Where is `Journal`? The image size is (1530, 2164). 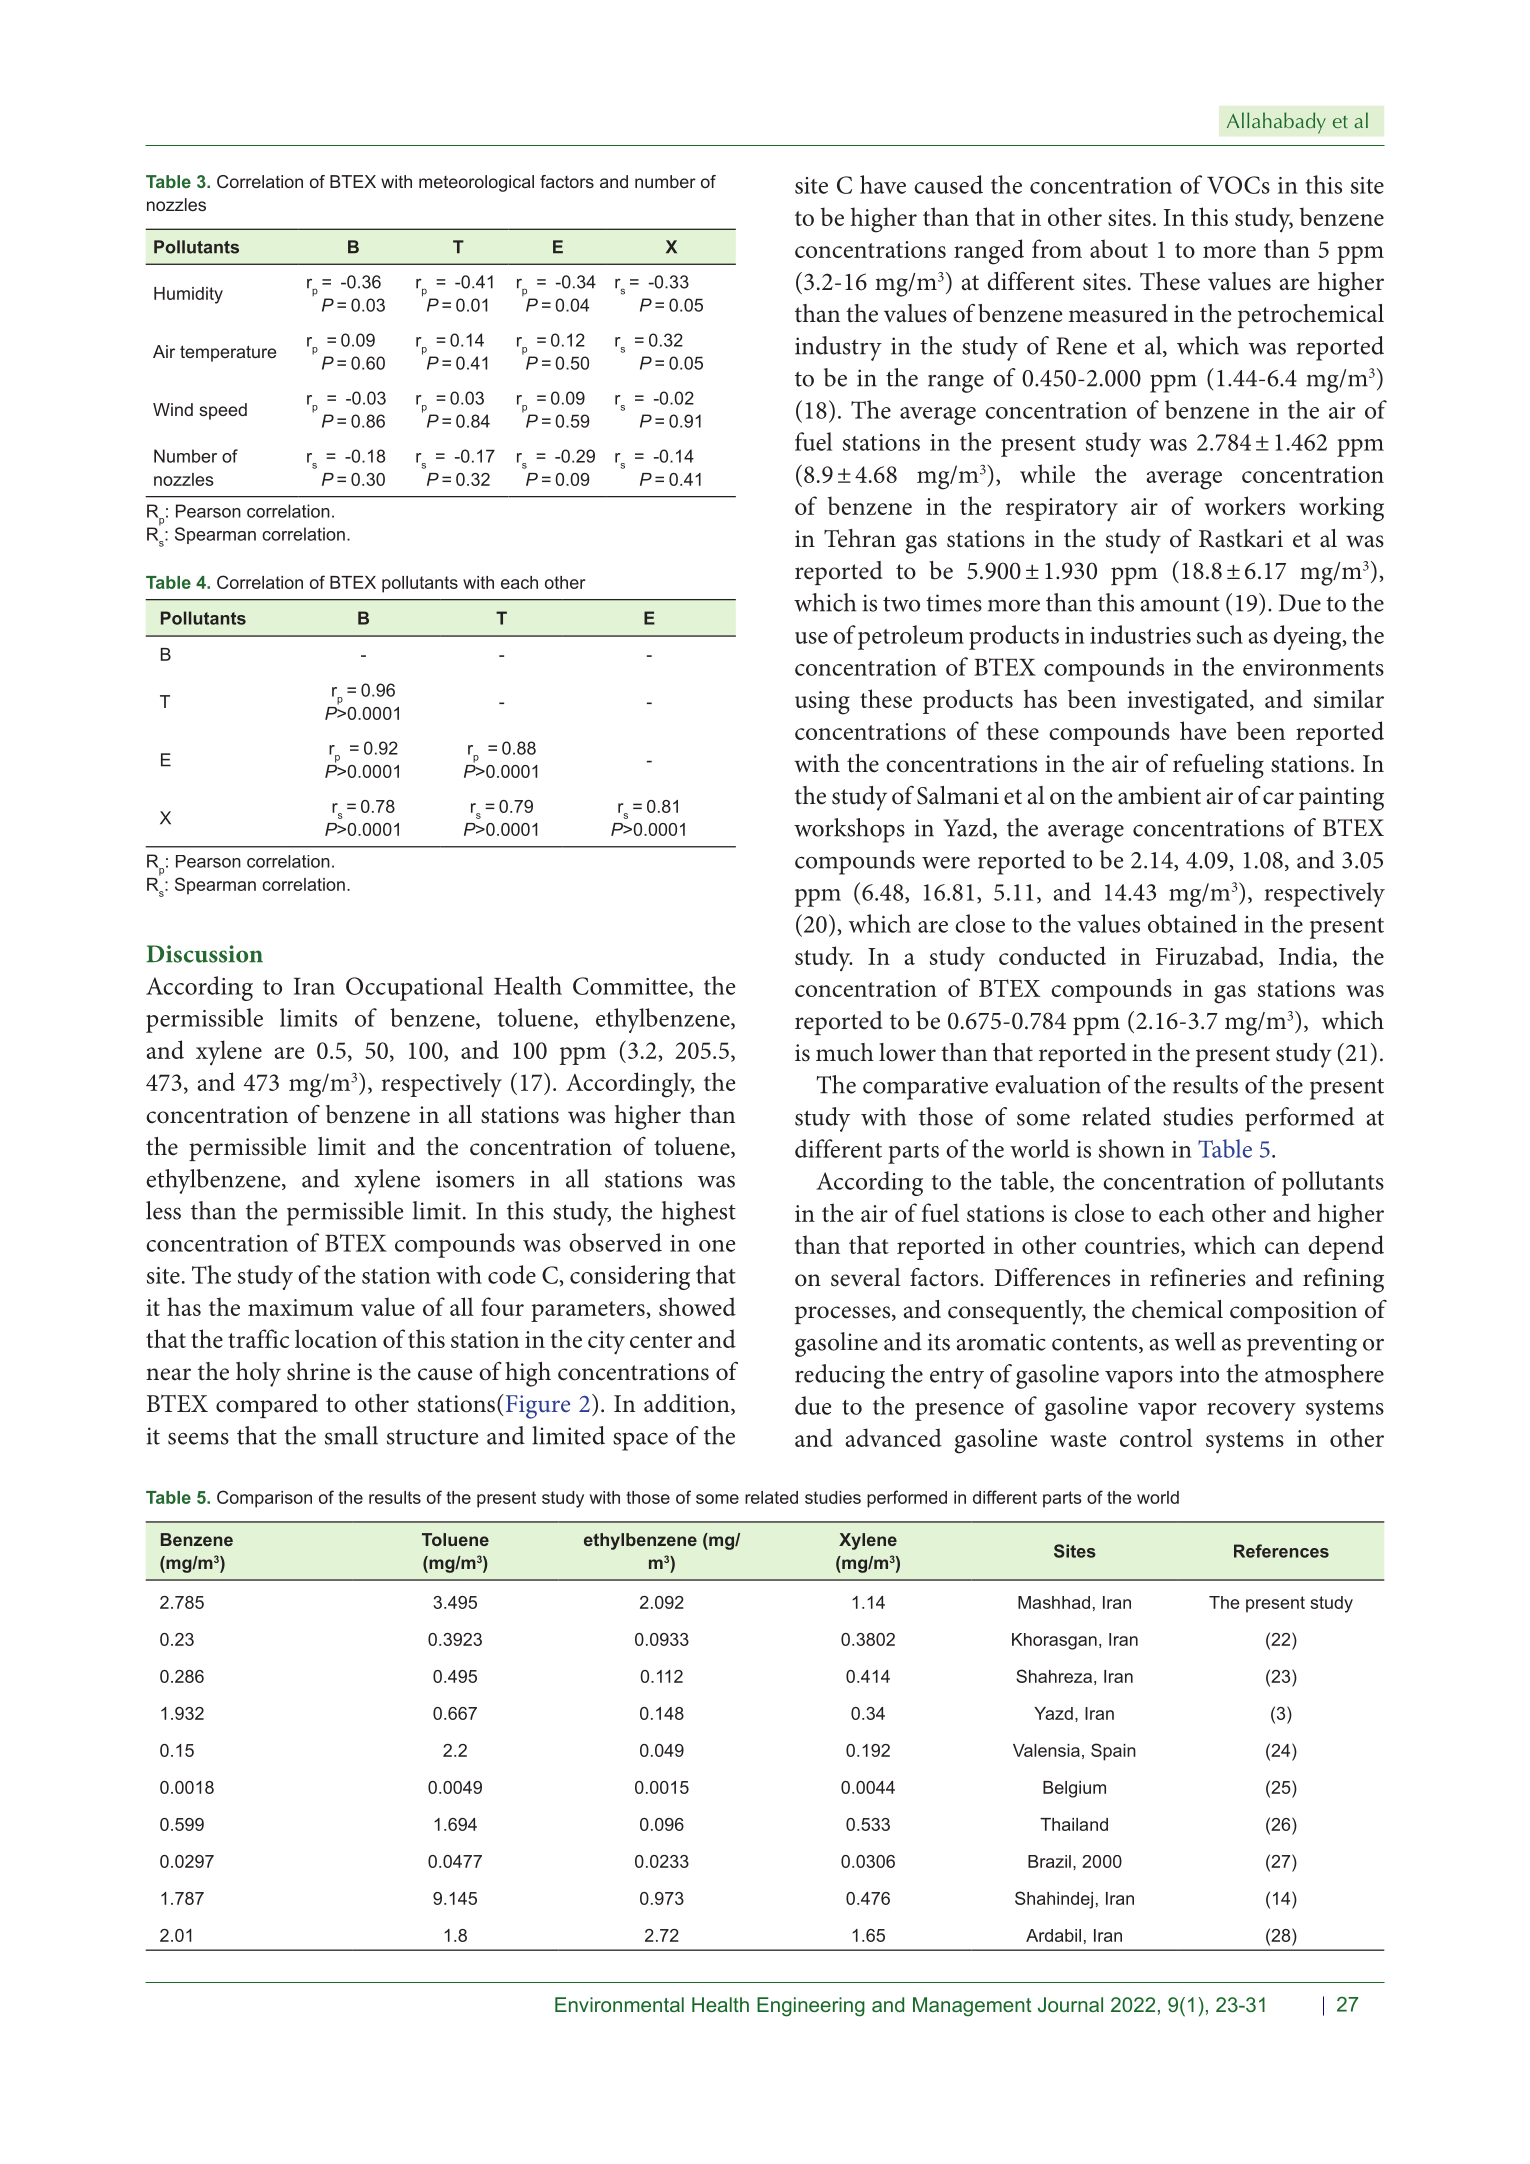
Journal is located at coordinates (1070, 2004).
